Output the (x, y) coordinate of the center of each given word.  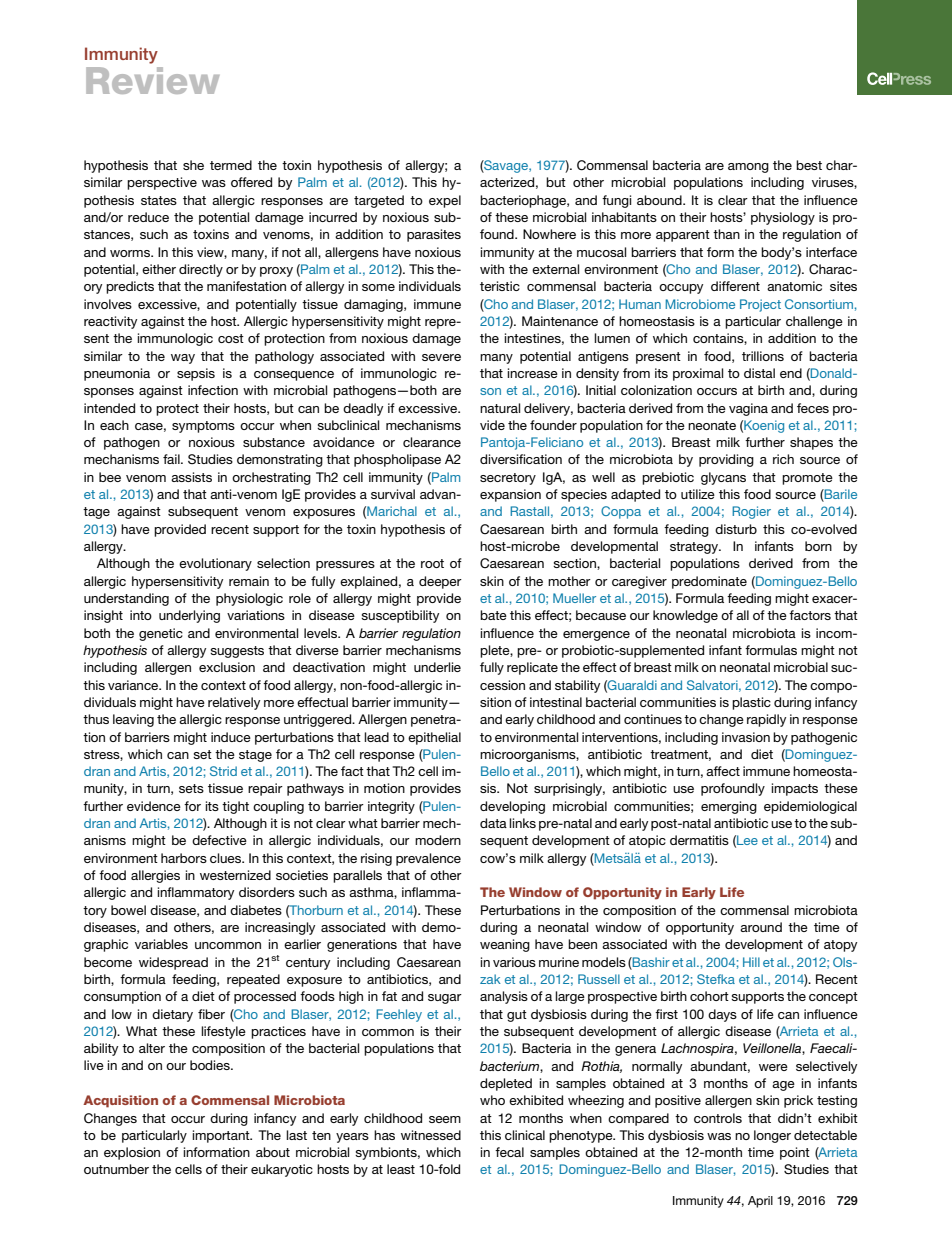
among (748, 168)
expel (445, 201)
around (761, 927)
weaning (505, 945)
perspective (162, 183)
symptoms (203, 427)
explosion (132, 1153)
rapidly (766, 720)
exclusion (227, 667)
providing (726, 460)
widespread (173, 963)
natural (500, 408)
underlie (437, 667)
